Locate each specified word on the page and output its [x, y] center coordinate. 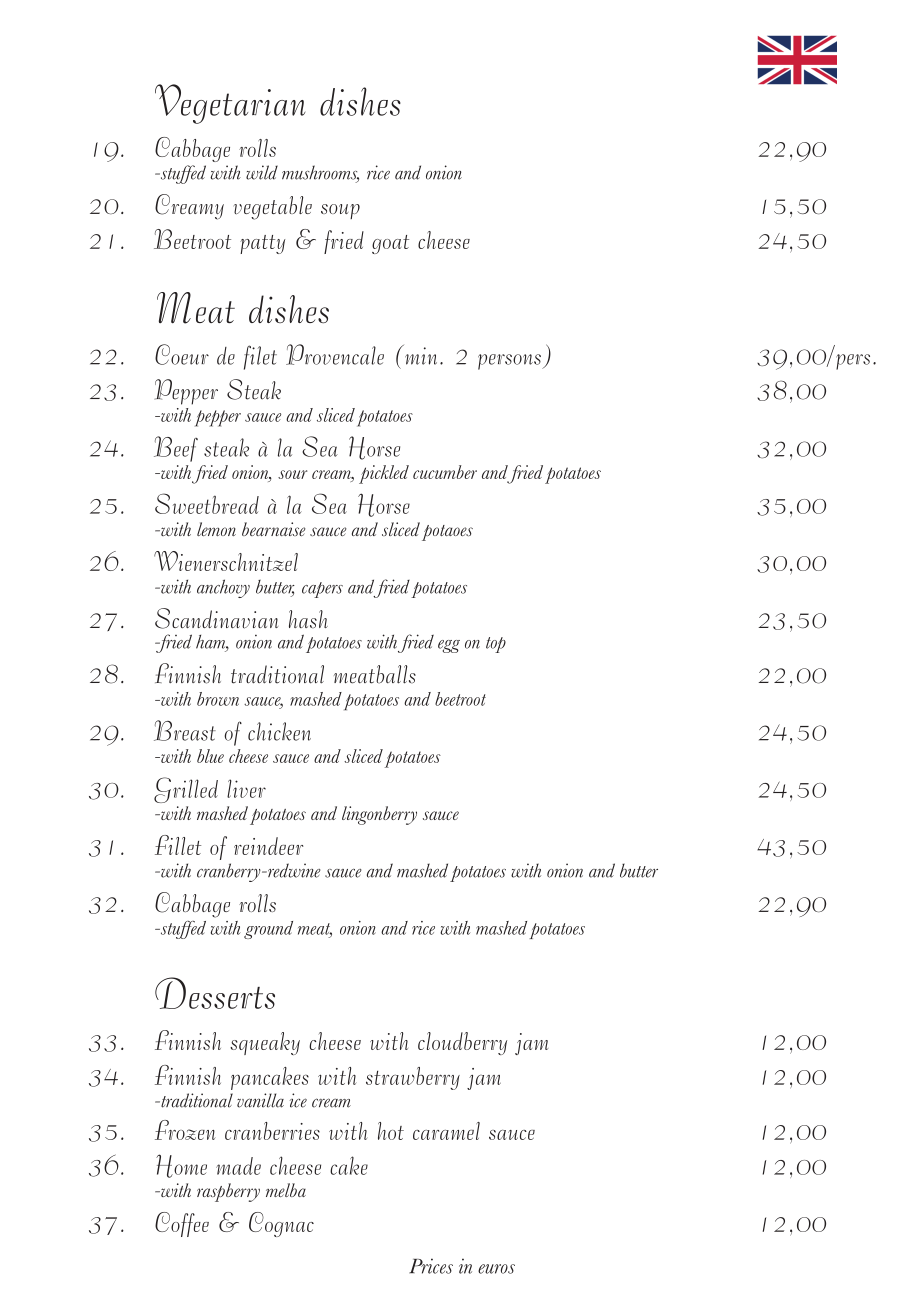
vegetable [273, 208]
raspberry [228, 1192]
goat [390, 244]
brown [218, 699]
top [496, 645]
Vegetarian [230, 104]
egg [449, 646]
